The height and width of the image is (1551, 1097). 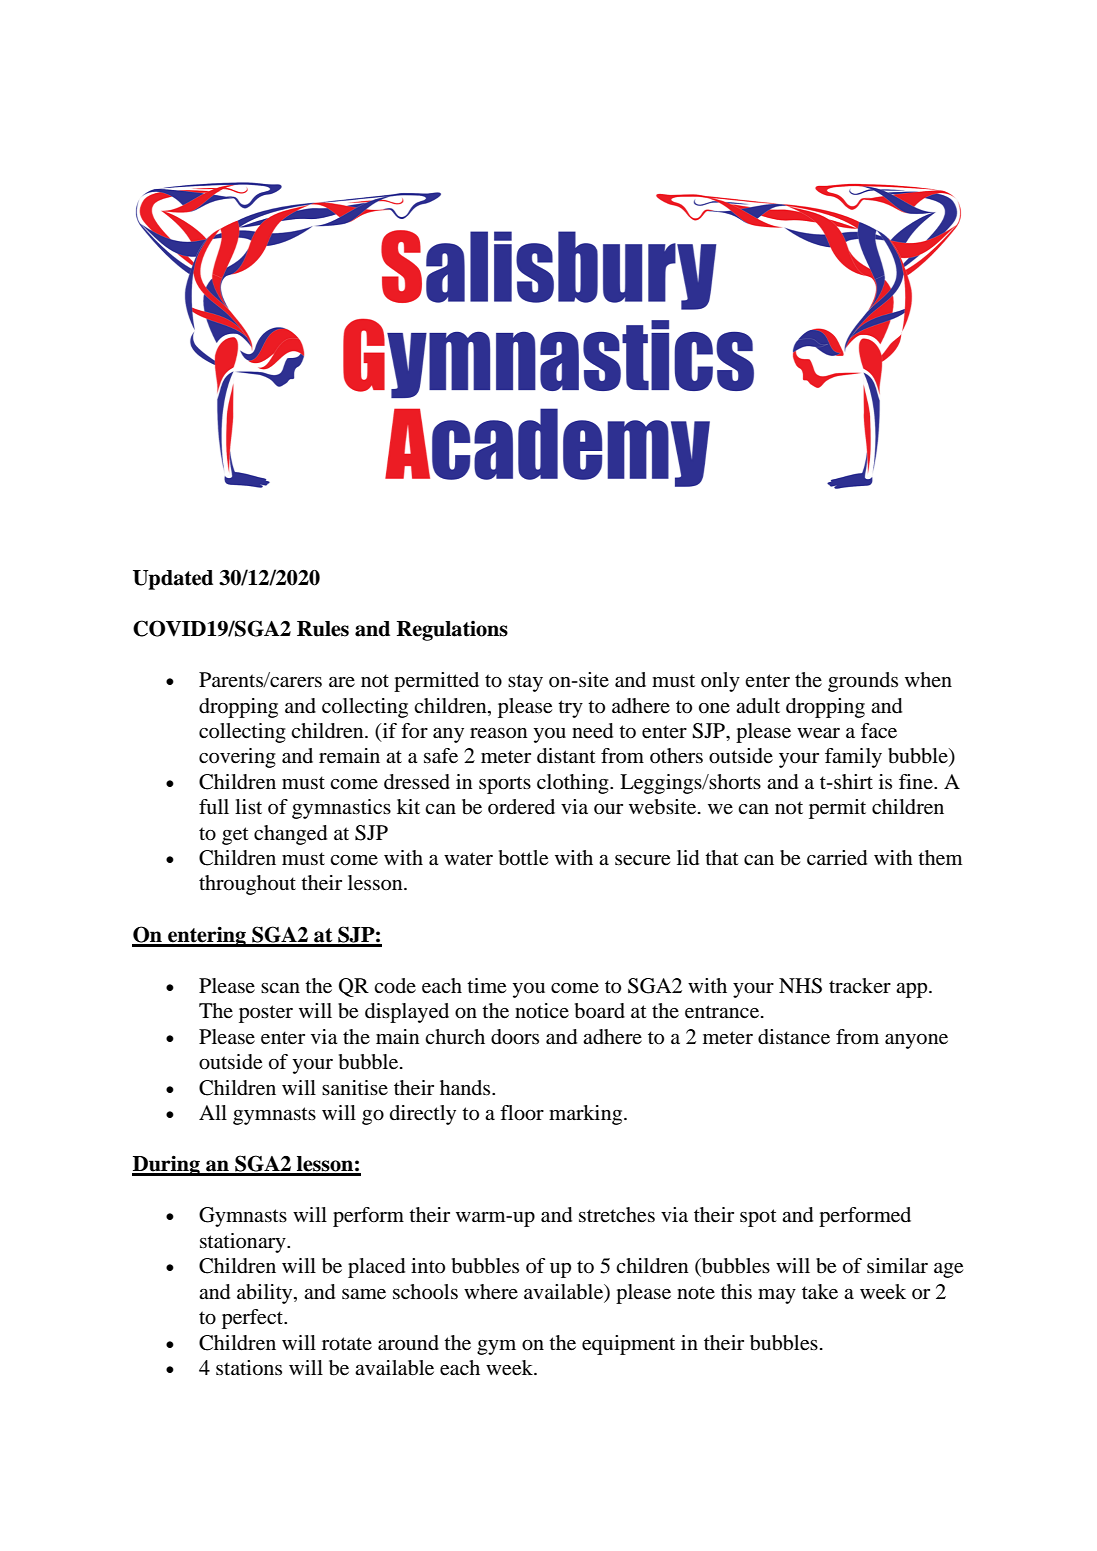 What do you see at coordinates (249, 1368) in the image?
I see `stations` at bounding box center [249, 1368].
